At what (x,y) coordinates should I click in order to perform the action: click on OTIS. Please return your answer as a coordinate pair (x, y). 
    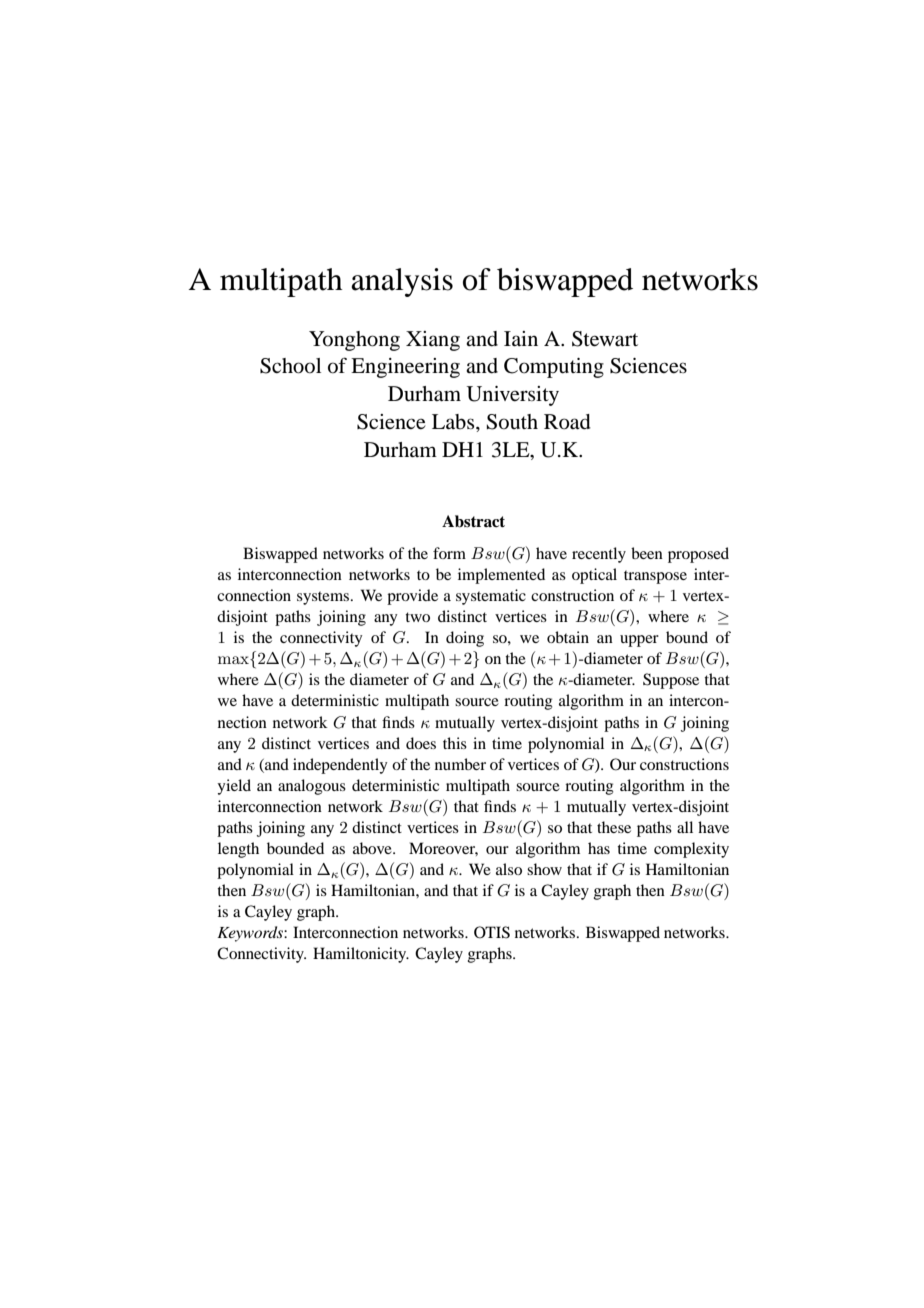
    Looking at the image, I should click on (492, 932).
